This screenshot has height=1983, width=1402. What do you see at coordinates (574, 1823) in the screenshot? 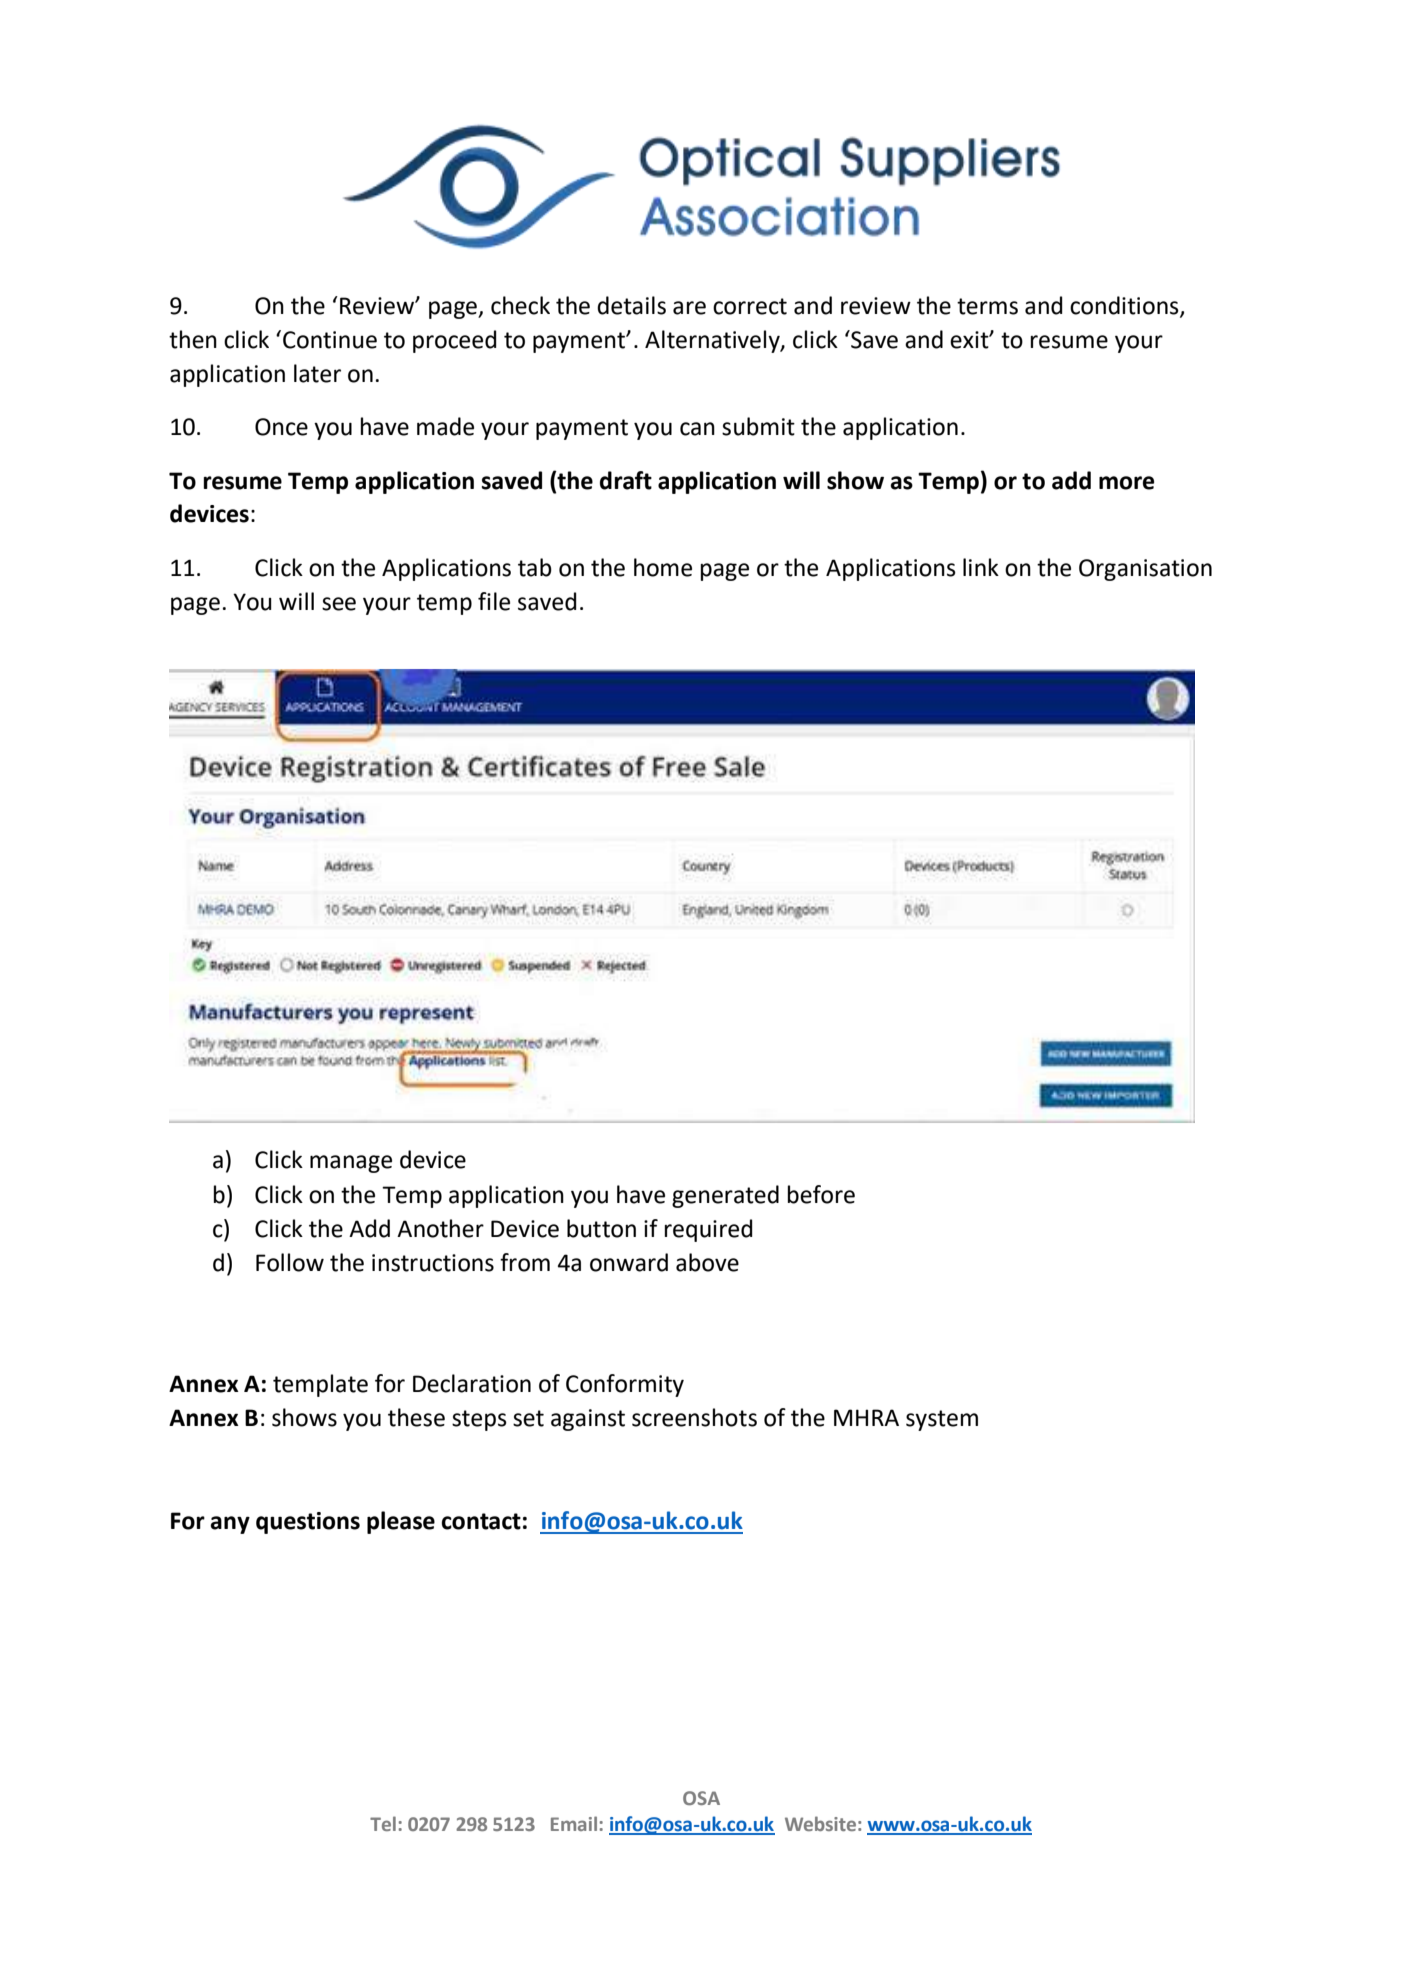
I see `Email` at bounding box center [574, 1823].
